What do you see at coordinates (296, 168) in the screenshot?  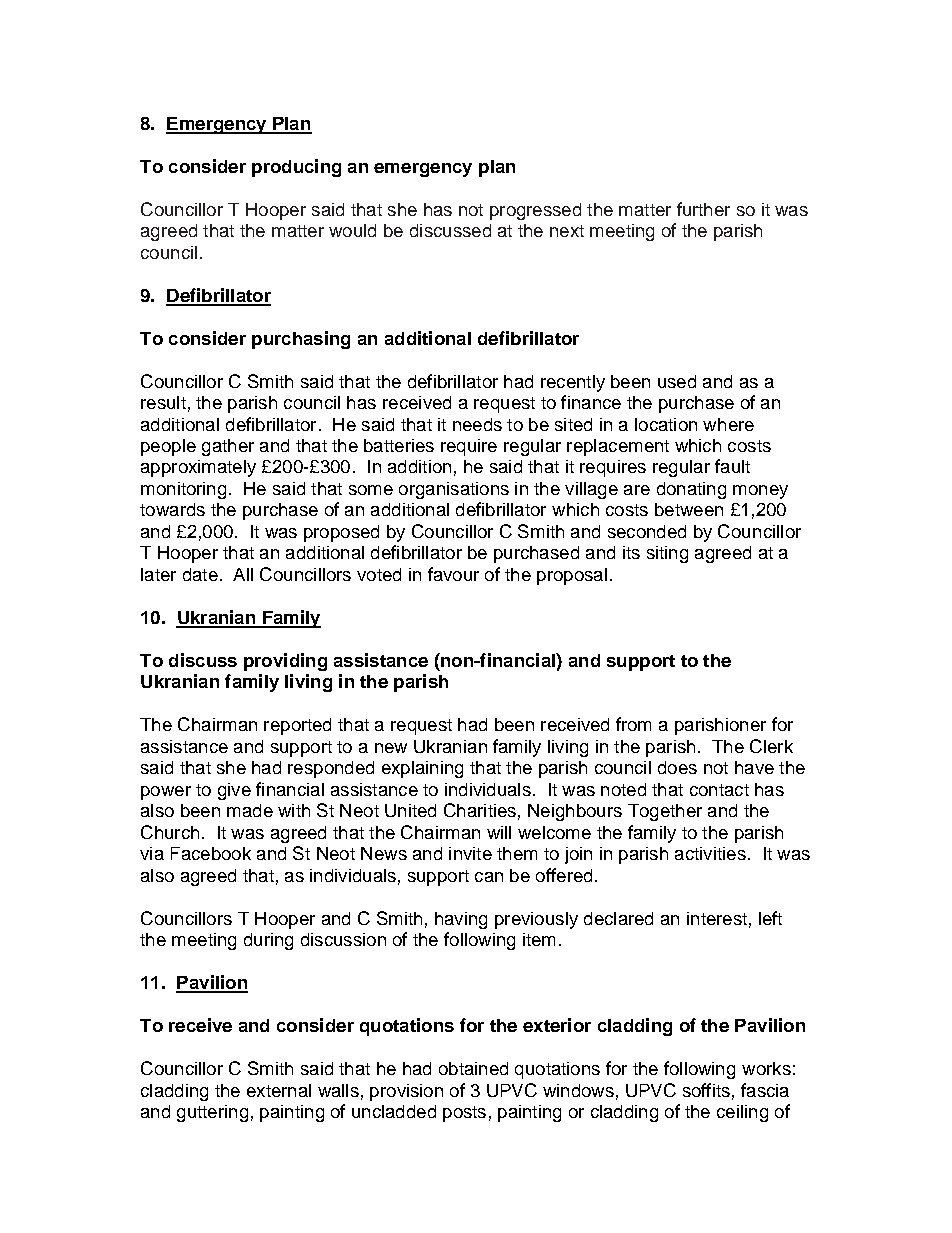 I see `producing` at bounding box center [296, 168].
